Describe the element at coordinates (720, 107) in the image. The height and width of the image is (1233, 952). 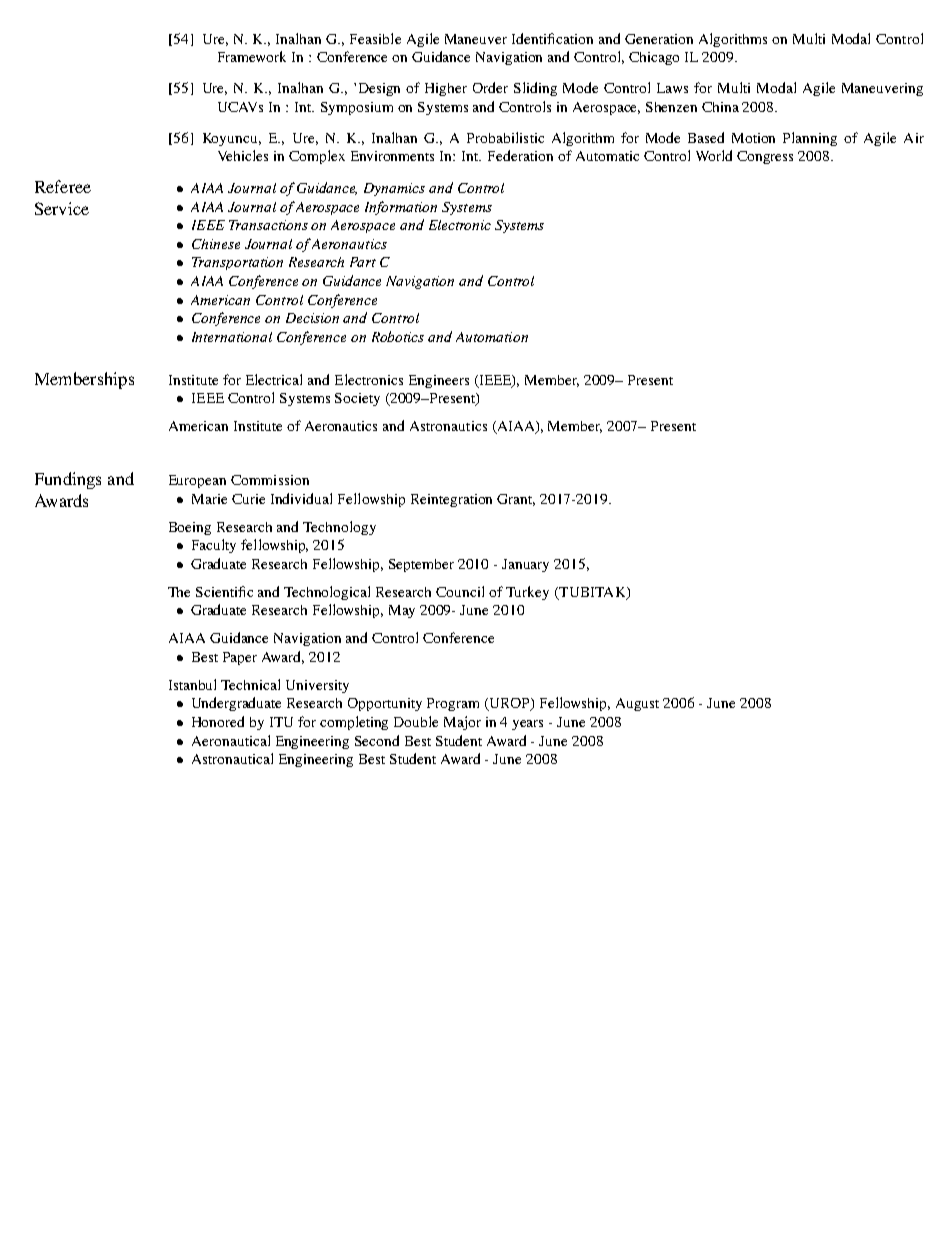
I see `China` at that location.
